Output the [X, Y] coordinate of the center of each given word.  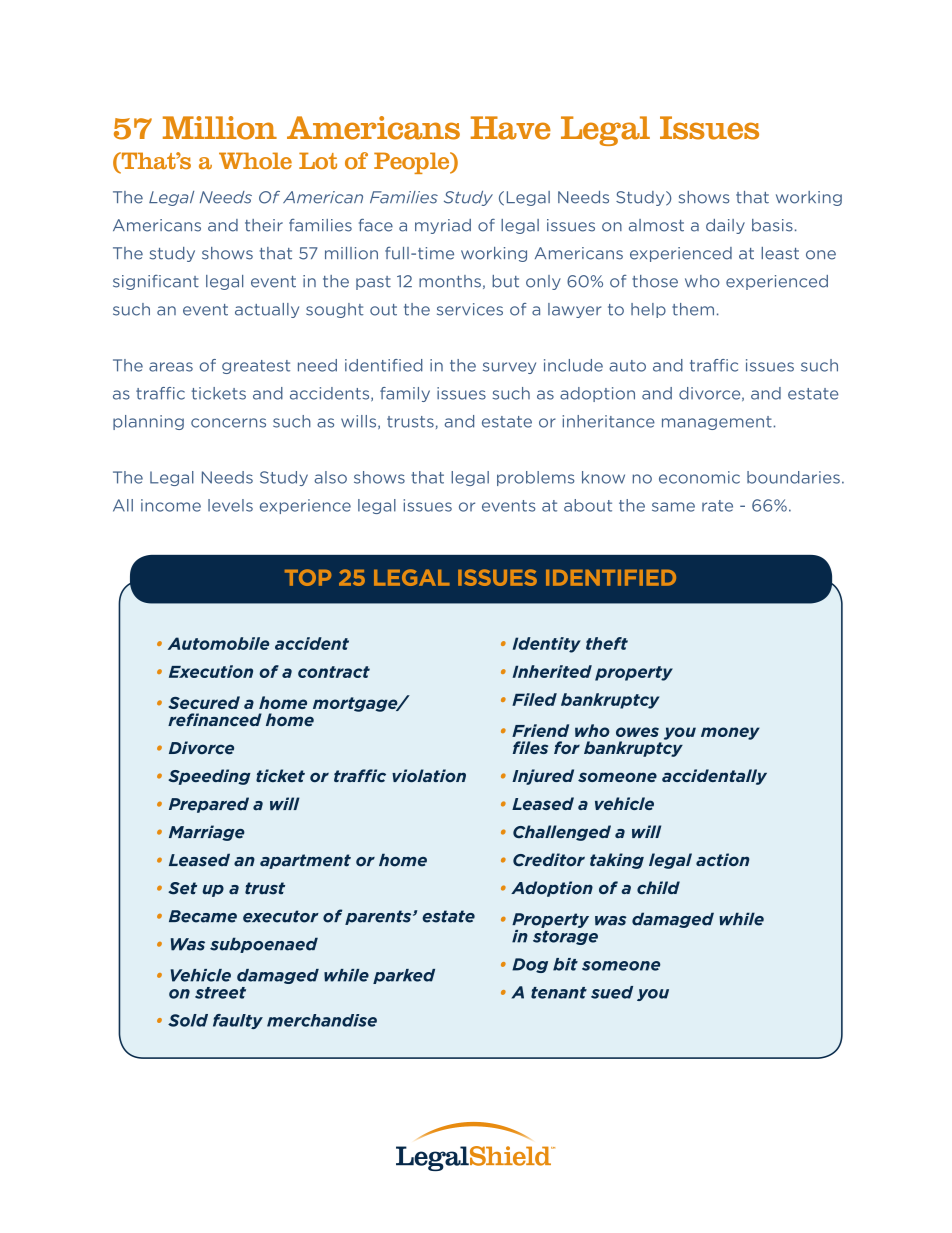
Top [308, 577]
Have [511, 128]
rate [717, 506]
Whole [255, 160]
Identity [547, 645]
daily [725, 226]
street [220, 993]
